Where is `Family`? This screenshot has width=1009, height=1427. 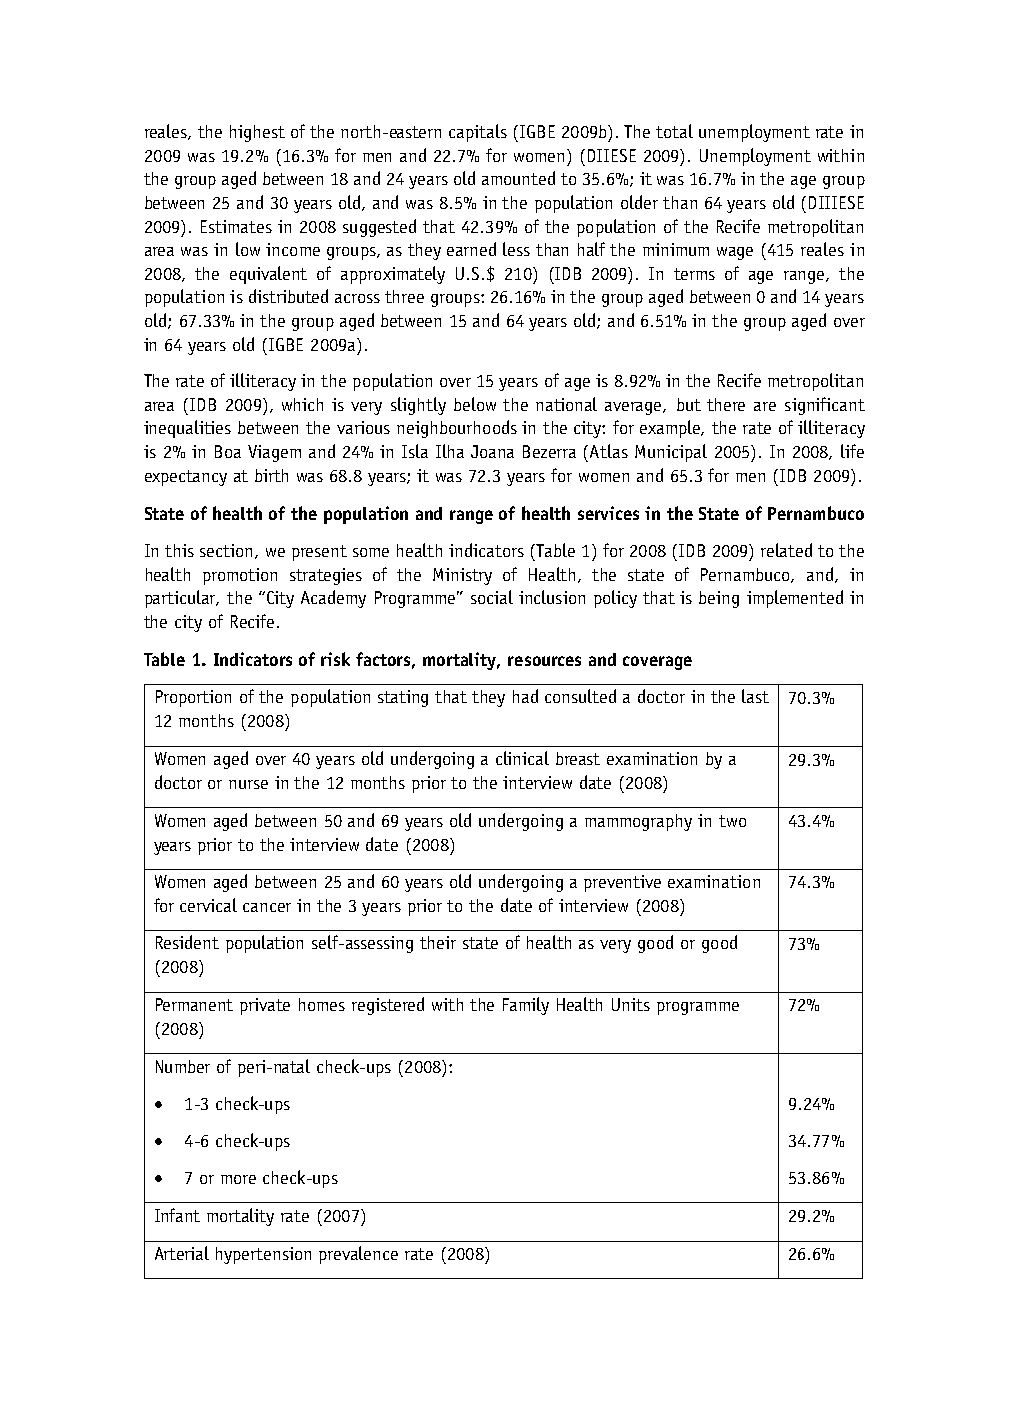
Family is located at coordinates (526, 1006).
